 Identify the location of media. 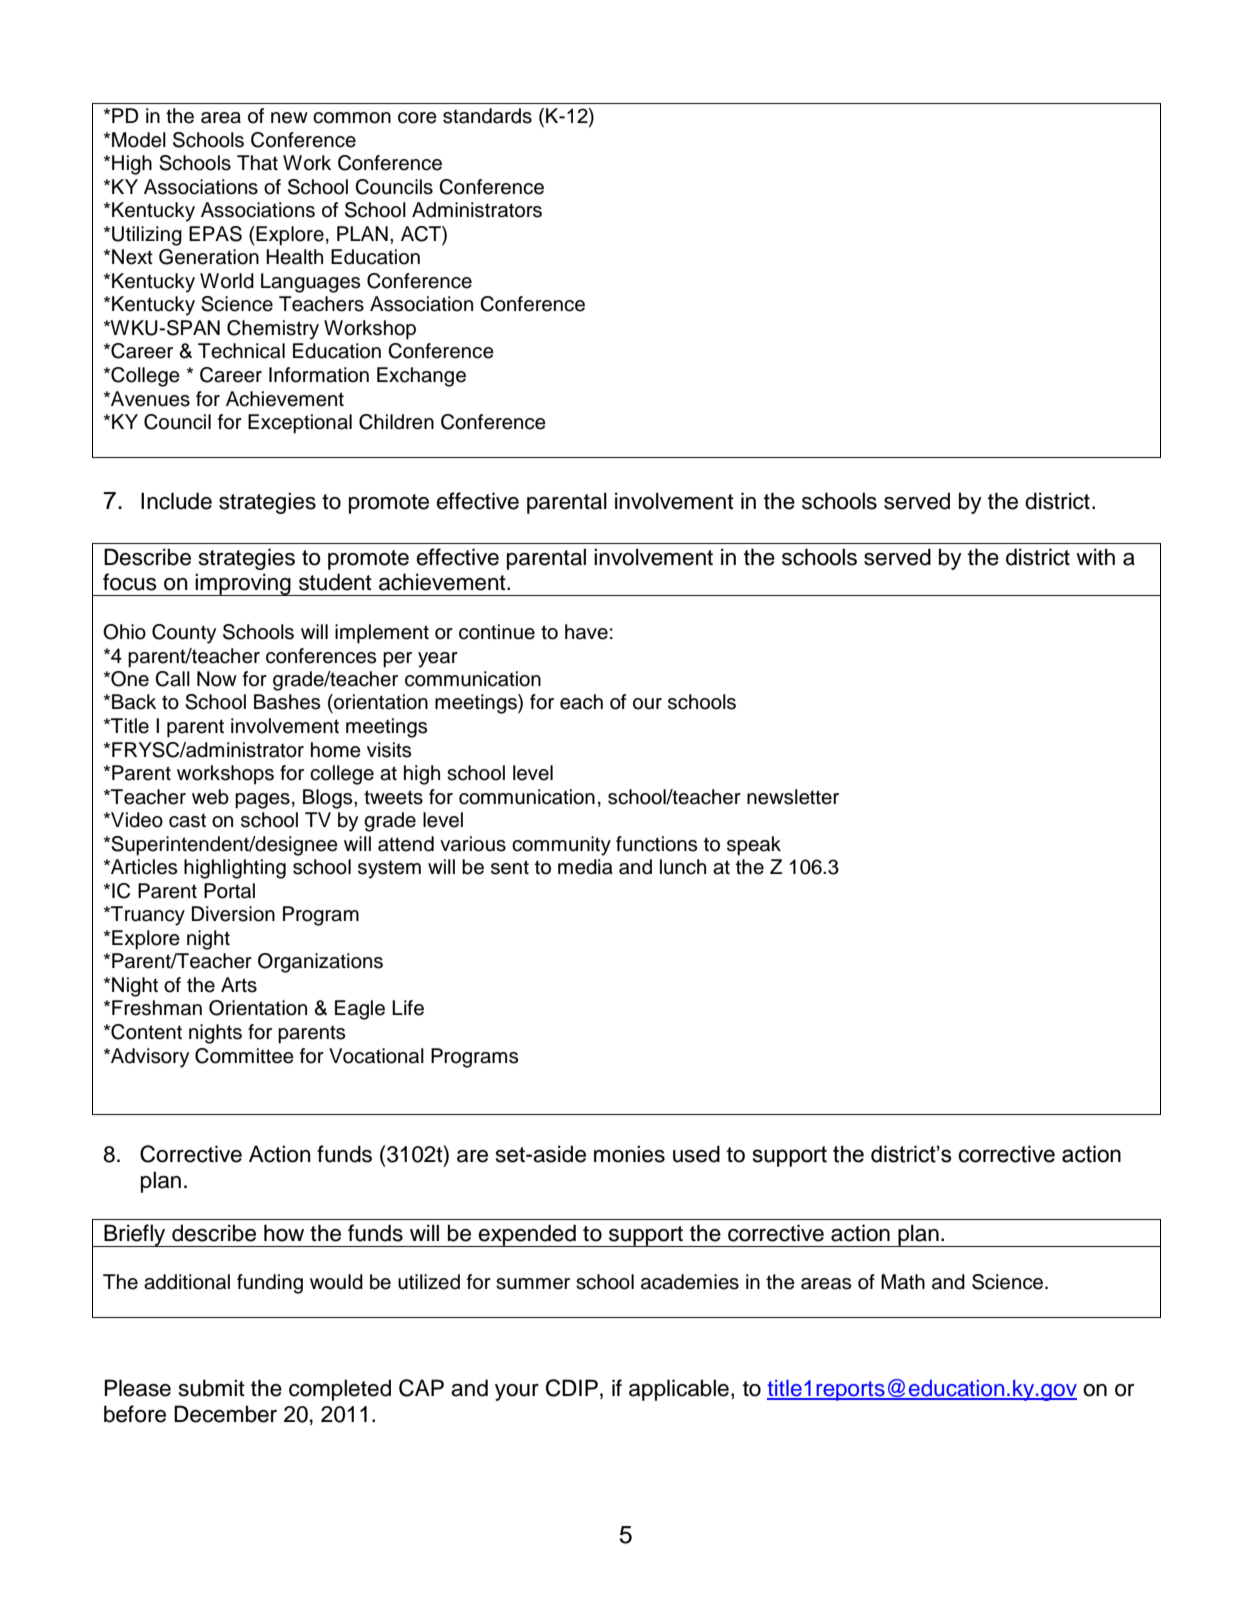
(585, 867).
